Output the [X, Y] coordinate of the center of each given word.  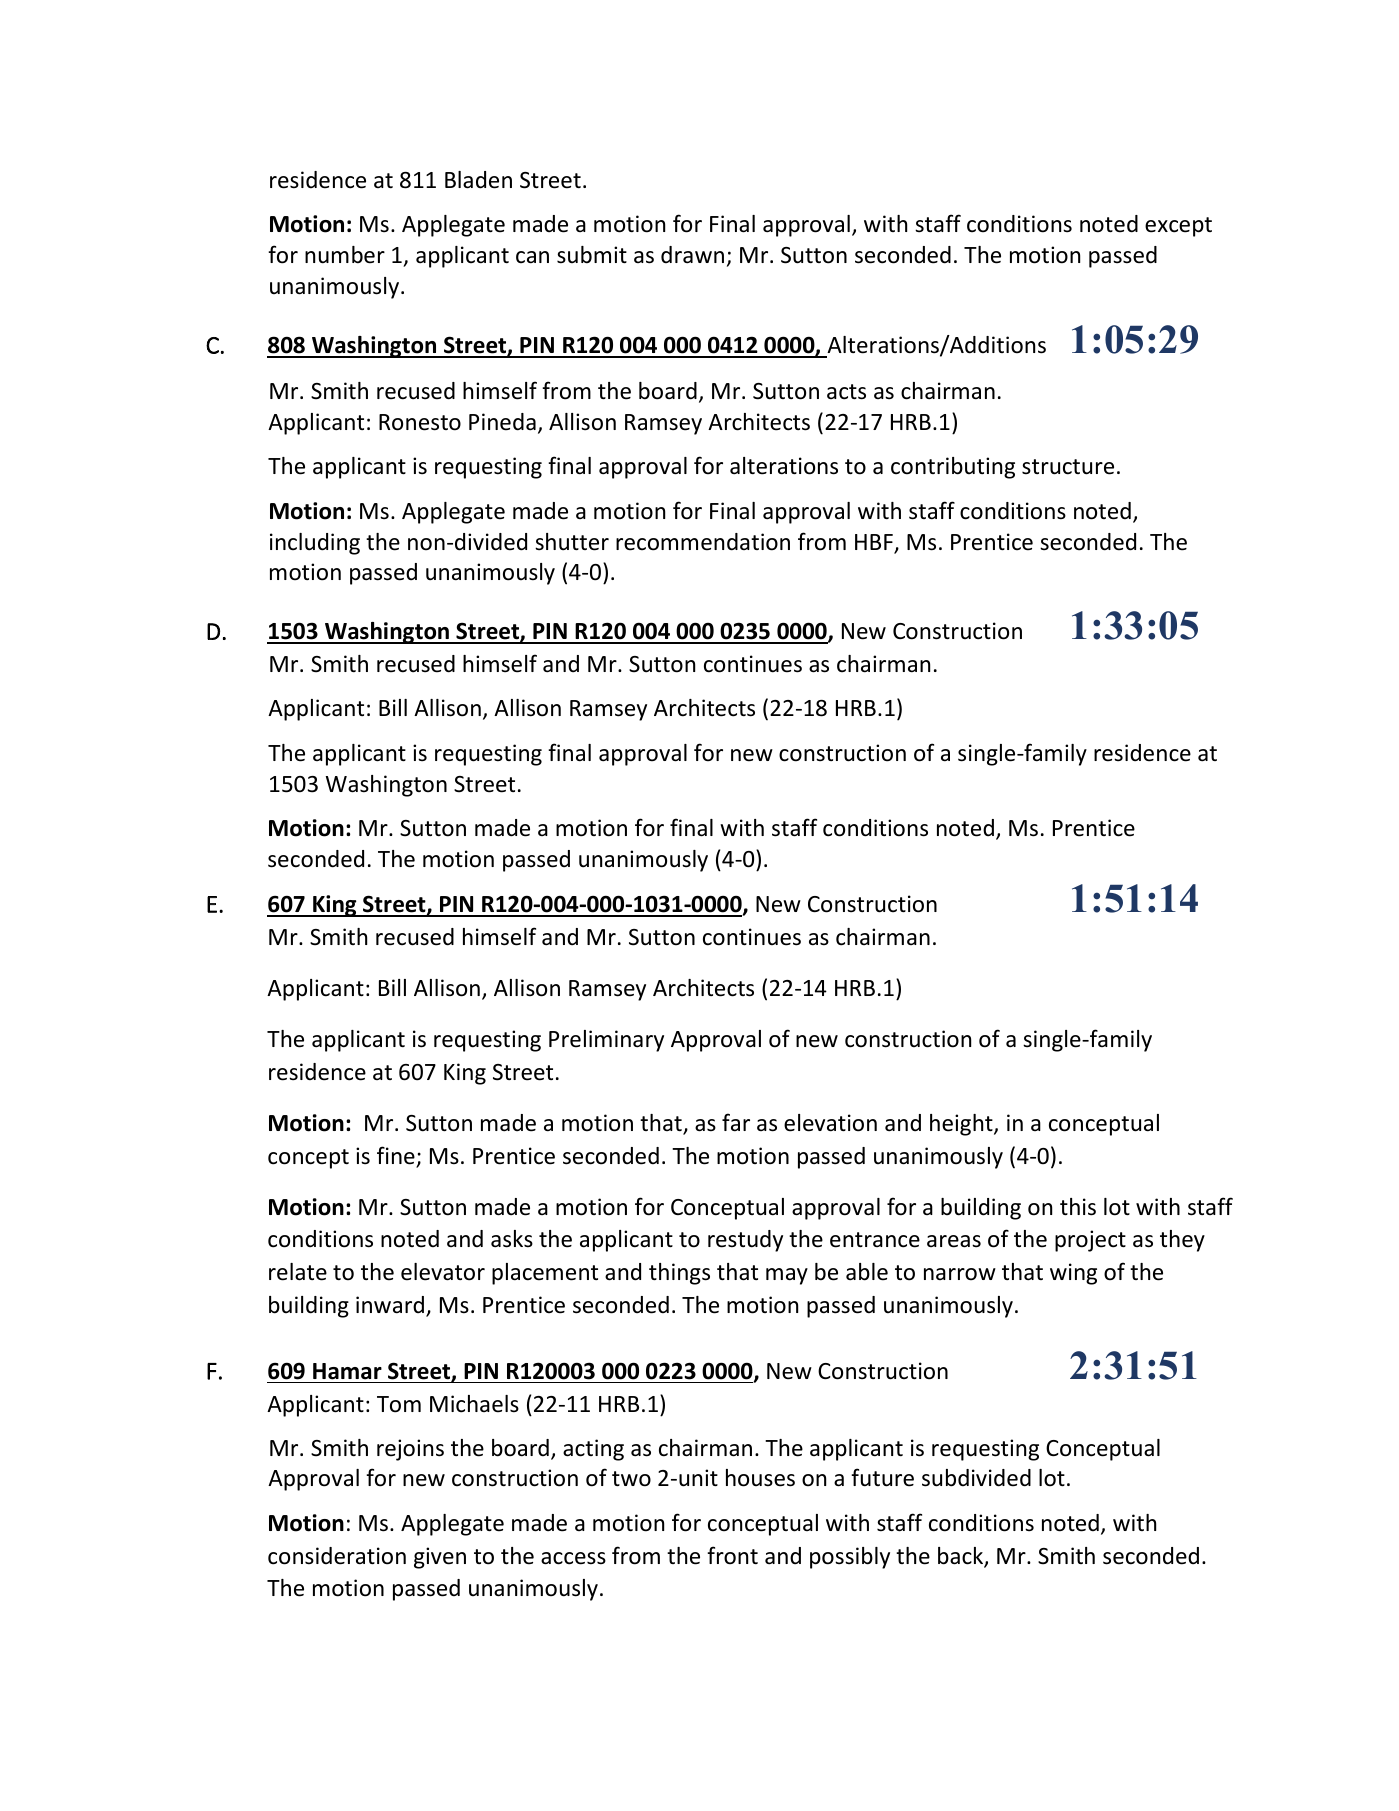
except [1178, 227]
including [315, 544]
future [882, 1477]
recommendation [703, 542]
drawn [692, 255]
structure [1068, 467]
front [732, 1555]
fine [397, 1156]
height [962, 1125]
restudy [745, 1241]
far [736, 1122]
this [1078, 1207]
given [440, 1558]
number [345, 255]
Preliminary [606, 1041]
